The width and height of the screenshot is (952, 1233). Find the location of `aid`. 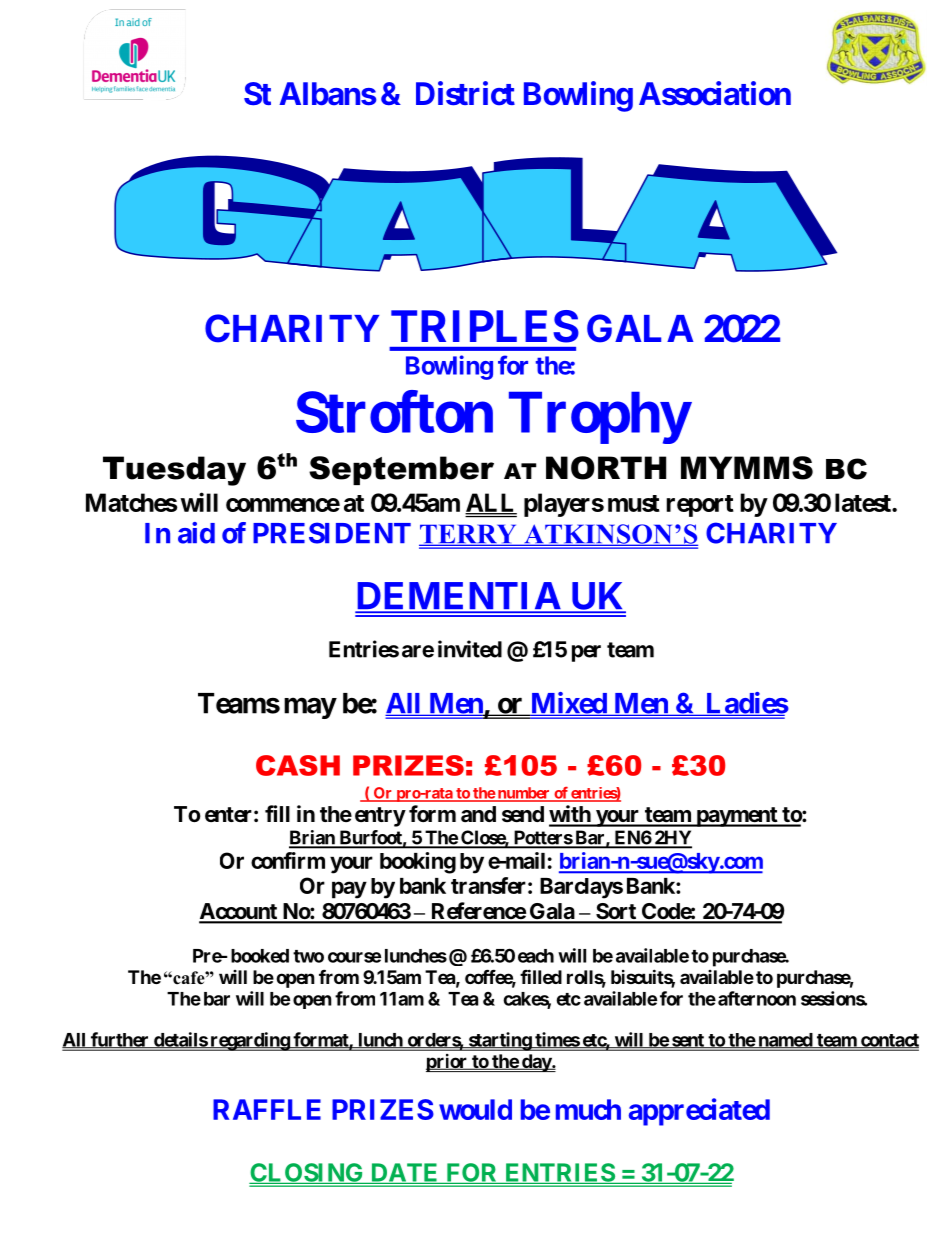

aid is located at coordinates (196, 533).
